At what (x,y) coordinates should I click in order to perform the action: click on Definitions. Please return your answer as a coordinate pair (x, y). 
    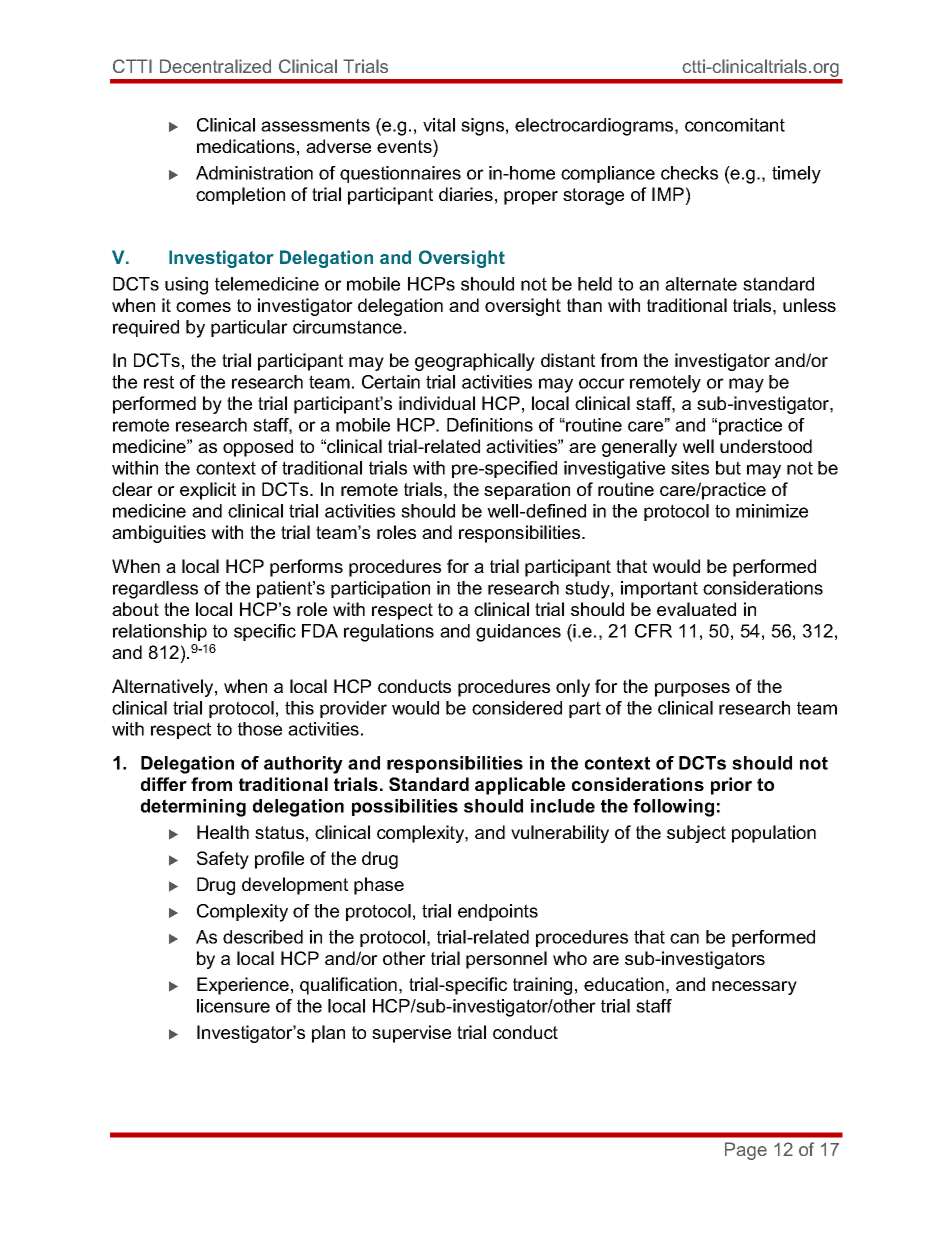
    Looking at the image, I should click on (490, 425).
